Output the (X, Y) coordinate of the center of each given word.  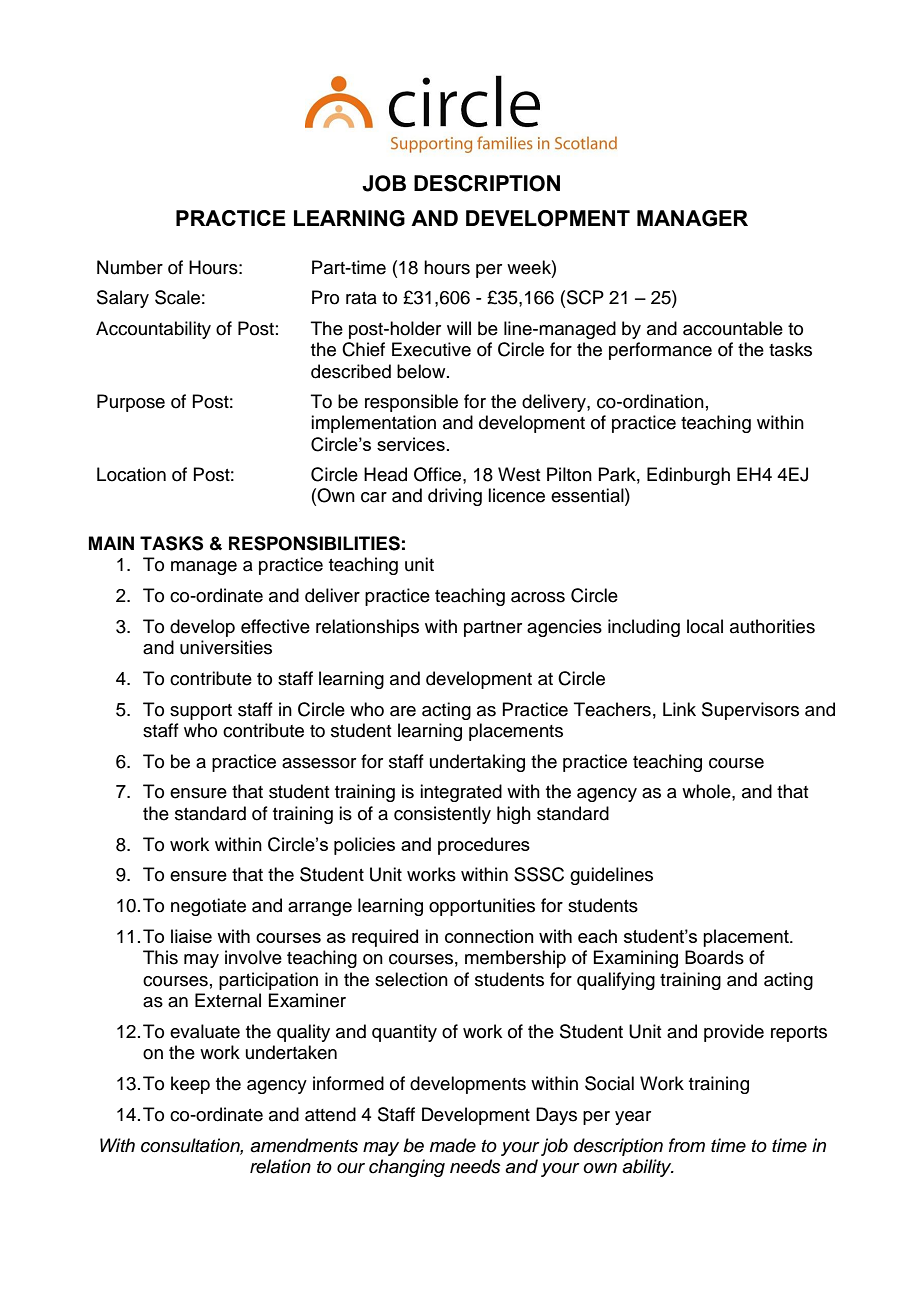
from (687, 1145)
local (705, 626)
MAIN (111, 543)
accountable (733, 328)
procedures (484, 846)
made (453, 1145)
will (459, 328)
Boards (714, 957)
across (538, 597)
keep (190, 1085)
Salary (123, 299)
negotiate (208, 907)
